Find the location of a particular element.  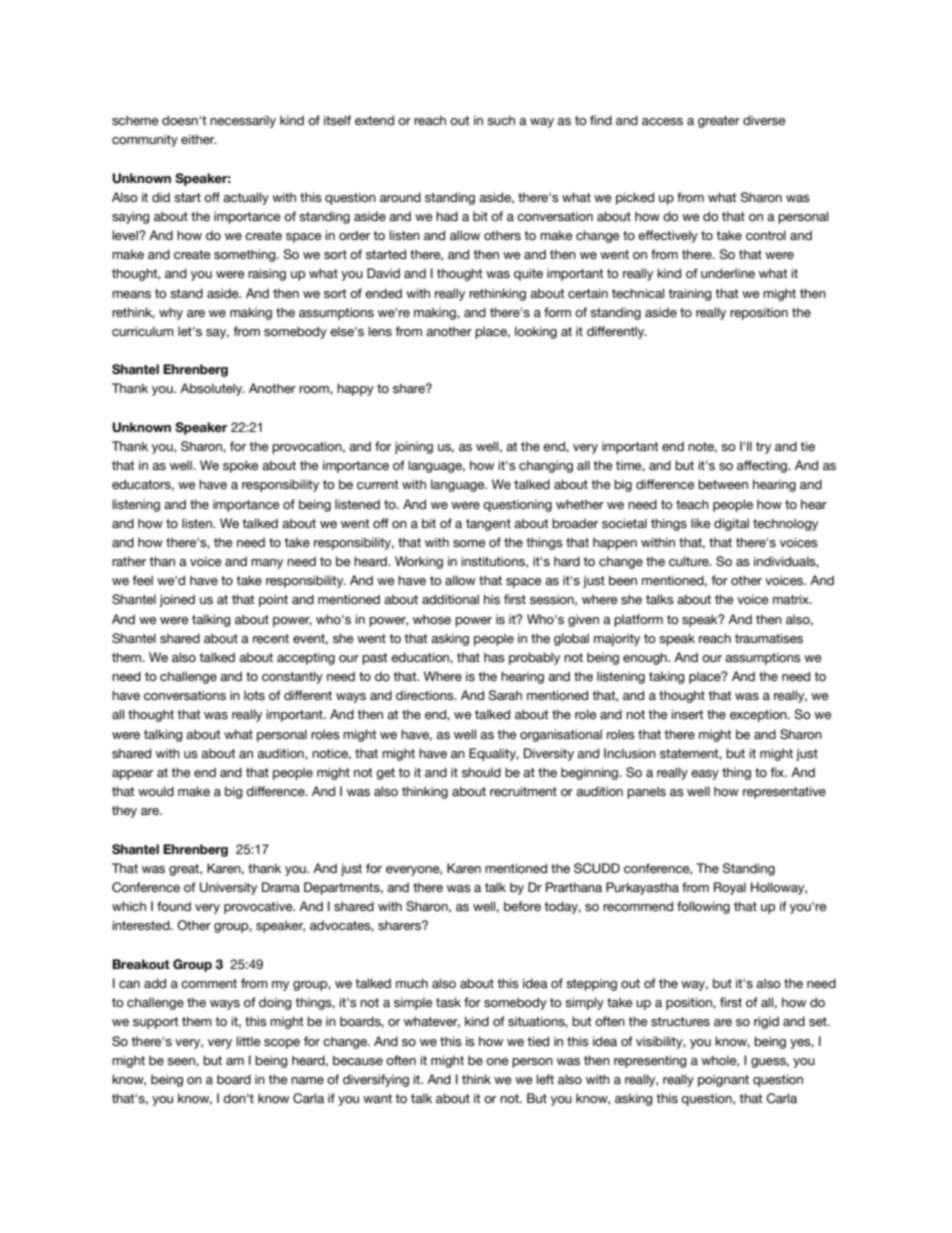

left is located at coordinates (545, 1079).
